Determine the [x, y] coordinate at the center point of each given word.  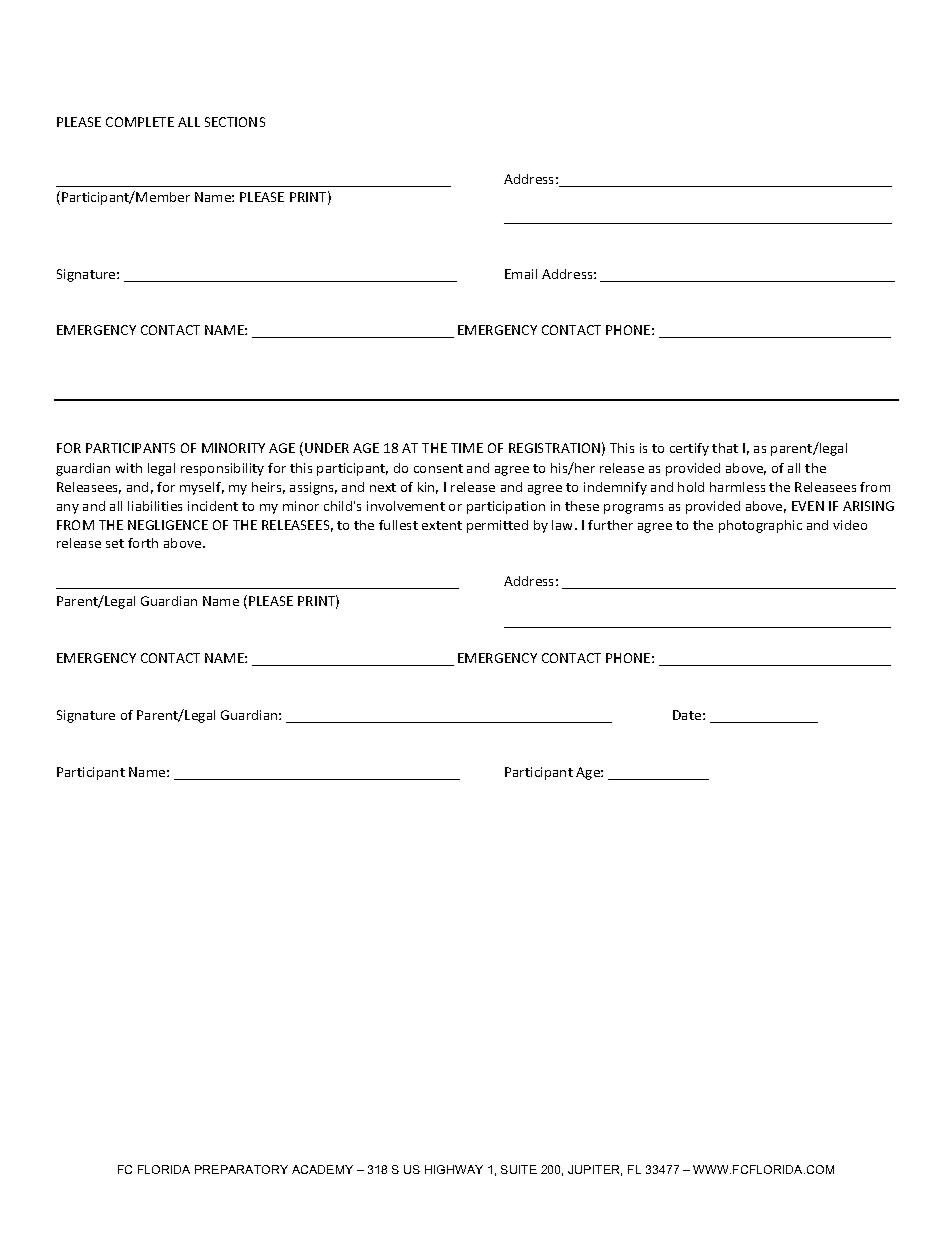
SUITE [519, 1169]
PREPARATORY [241, 1169]
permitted [497, 526]
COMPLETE [140, 122]
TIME [467, 448]
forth [143, 543]
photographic [760, 526]
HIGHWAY [454, 1169]
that [725, 448]
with [129, 468]
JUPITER [595, 1170]
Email [521, 274]
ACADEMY [322, 1169]
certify [689, 449]
